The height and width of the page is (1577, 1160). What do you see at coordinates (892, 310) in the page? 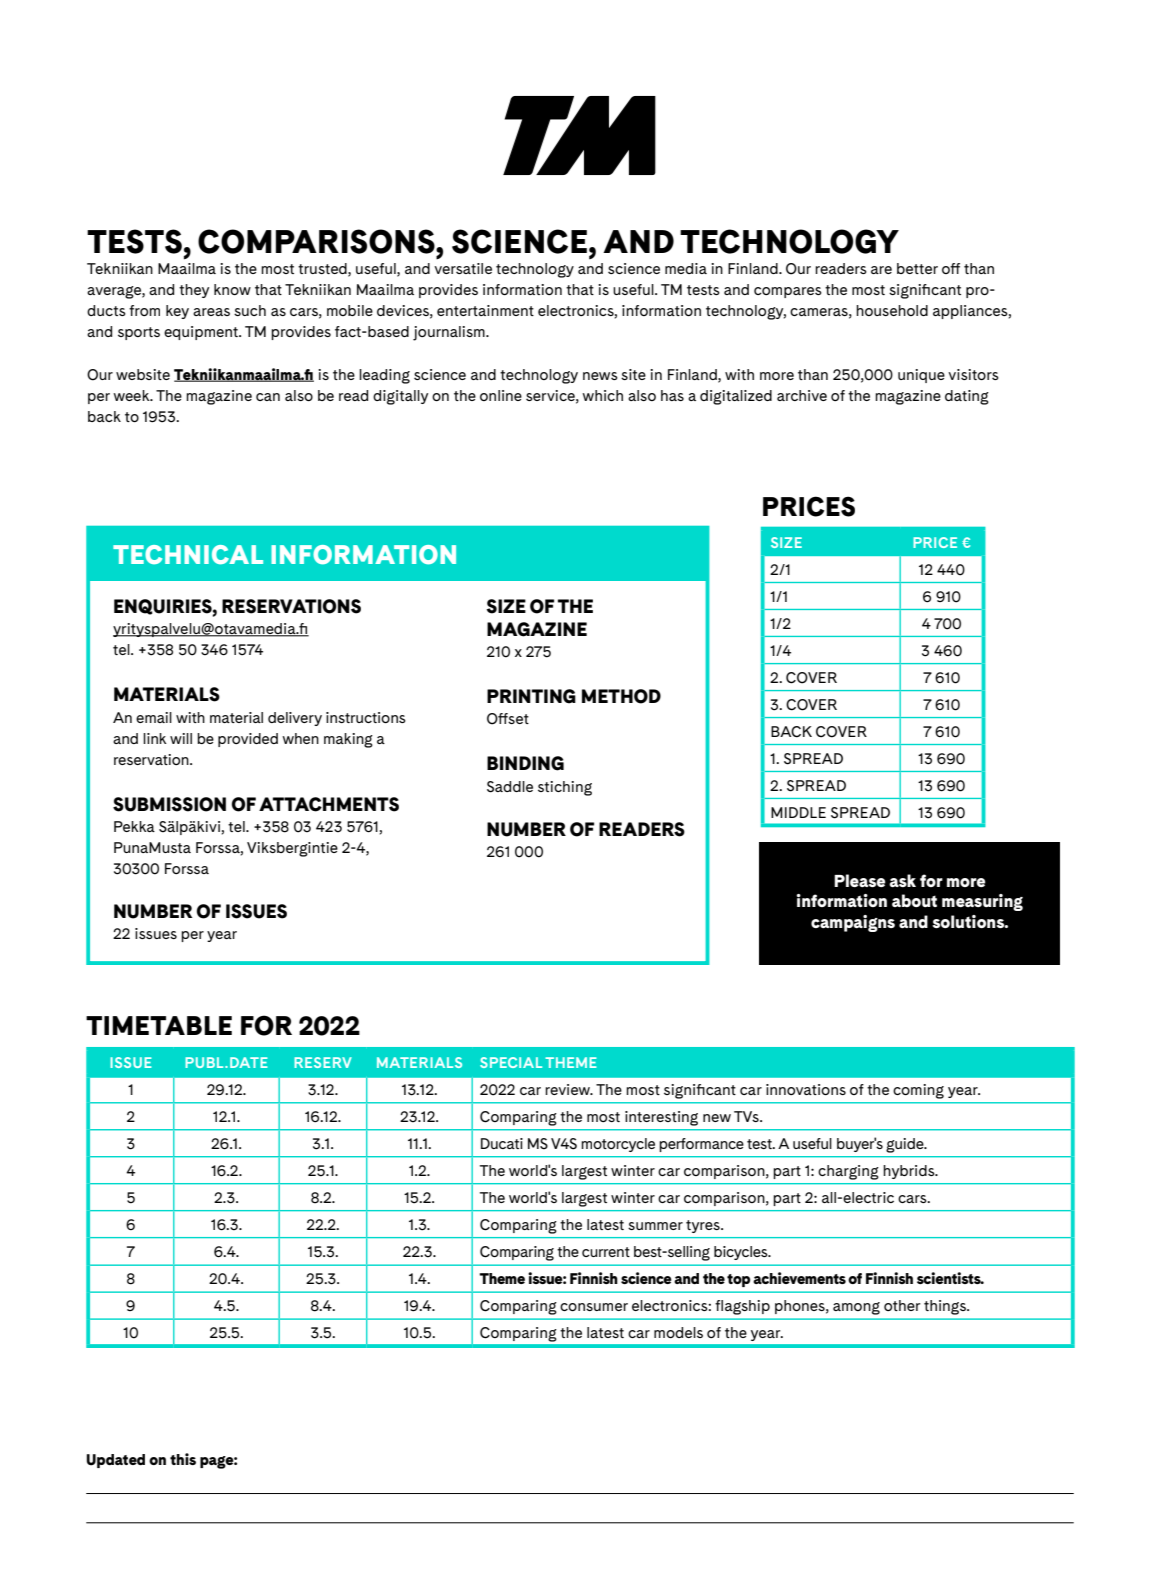
I see `household` at bounding box center [892, 310].
